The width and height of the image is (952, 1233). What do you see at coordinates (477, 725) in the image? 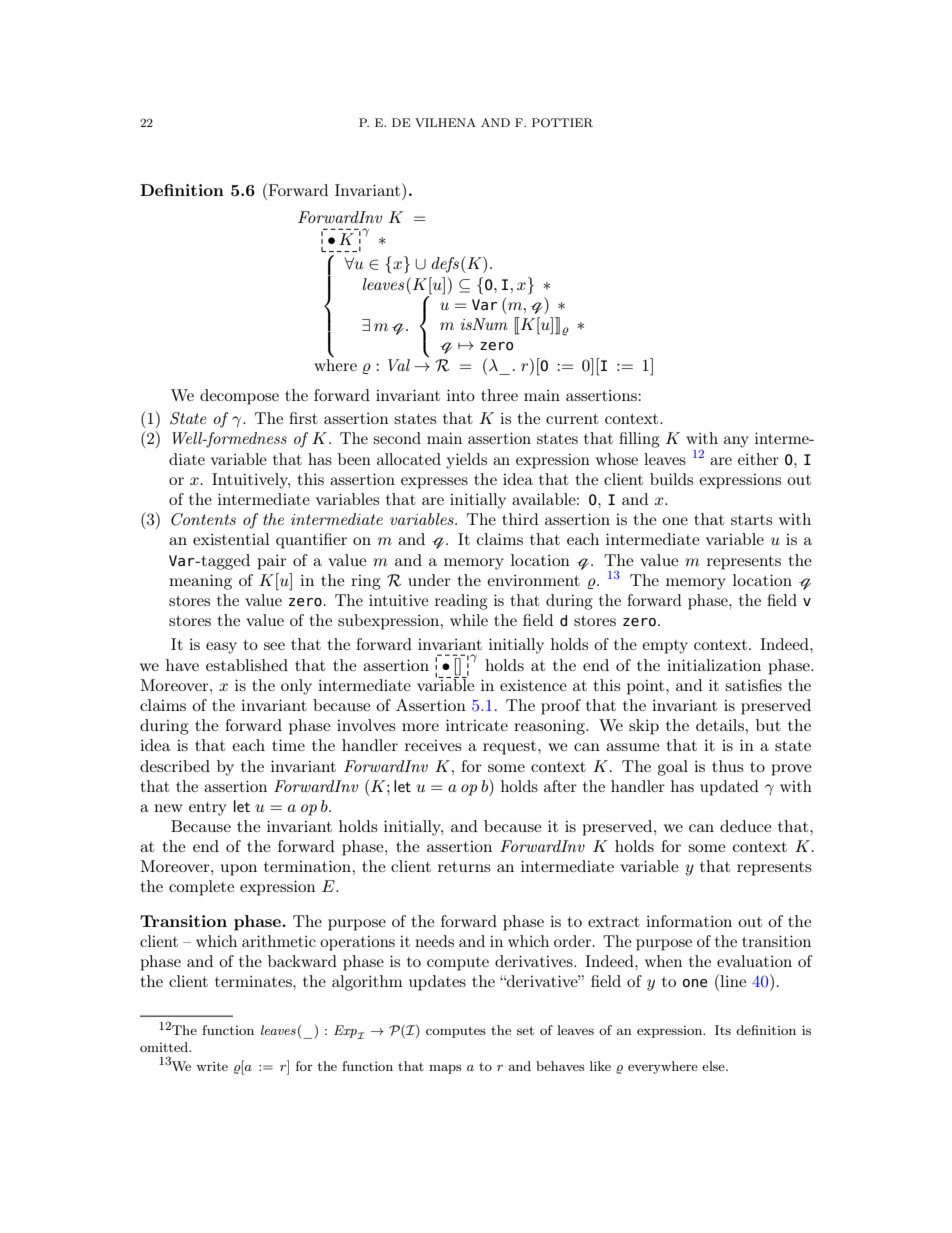
I see `intricate` at bounding box center [477, 725].
